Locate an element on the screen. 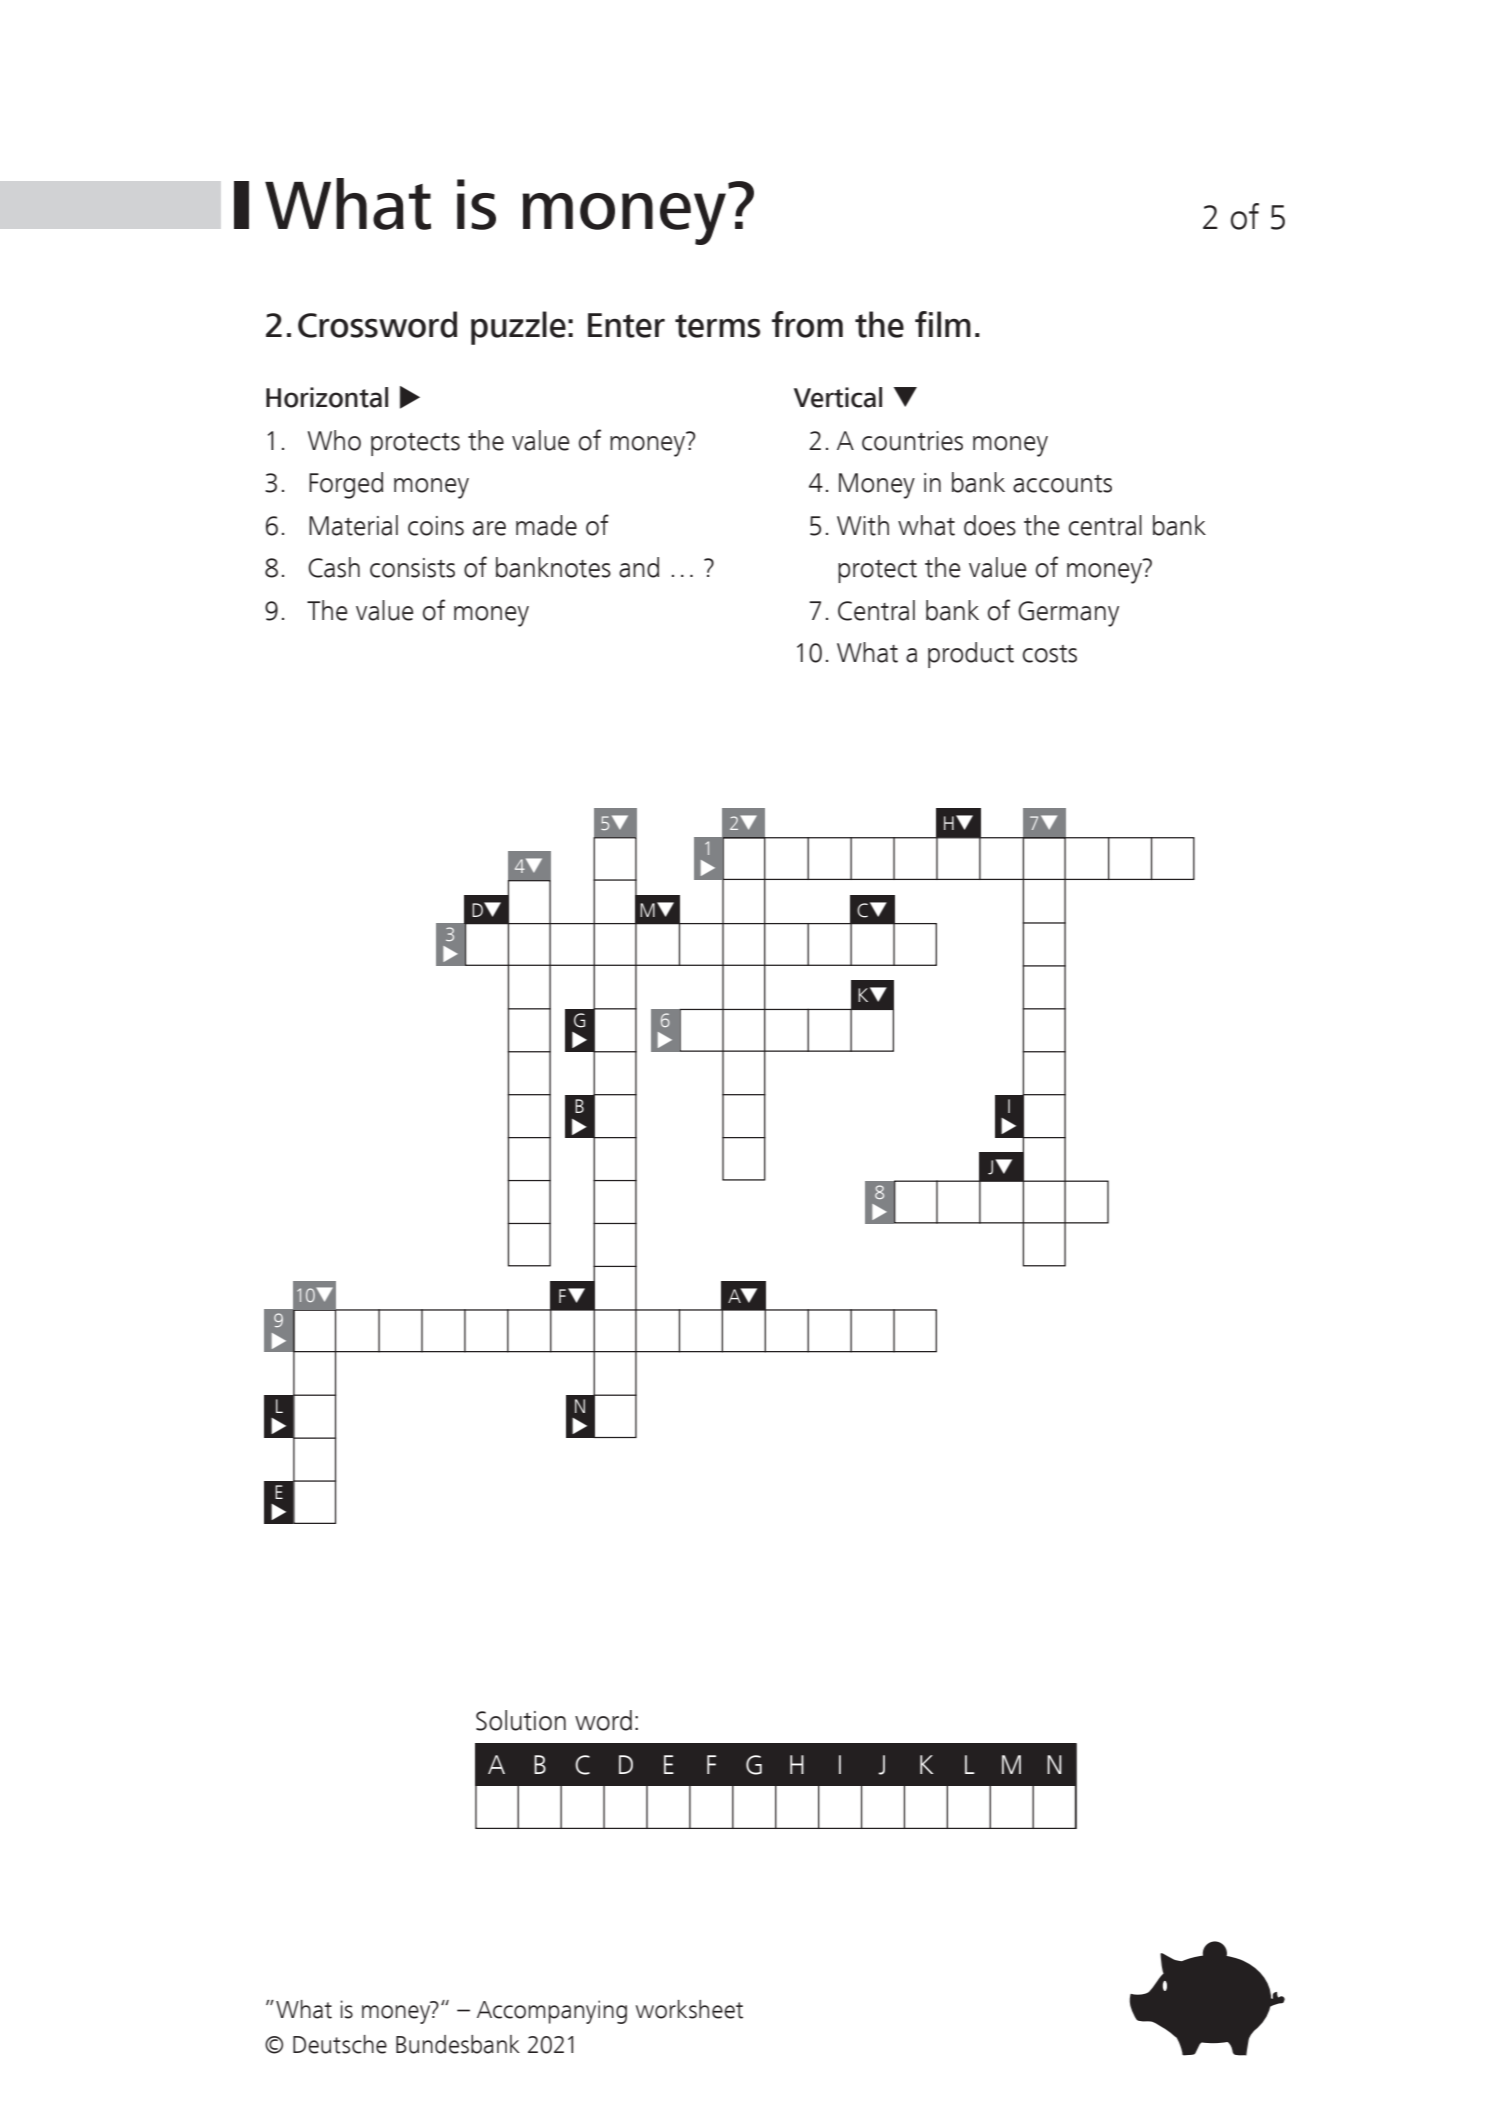  Solution is located at coordinates (521, 1720).
